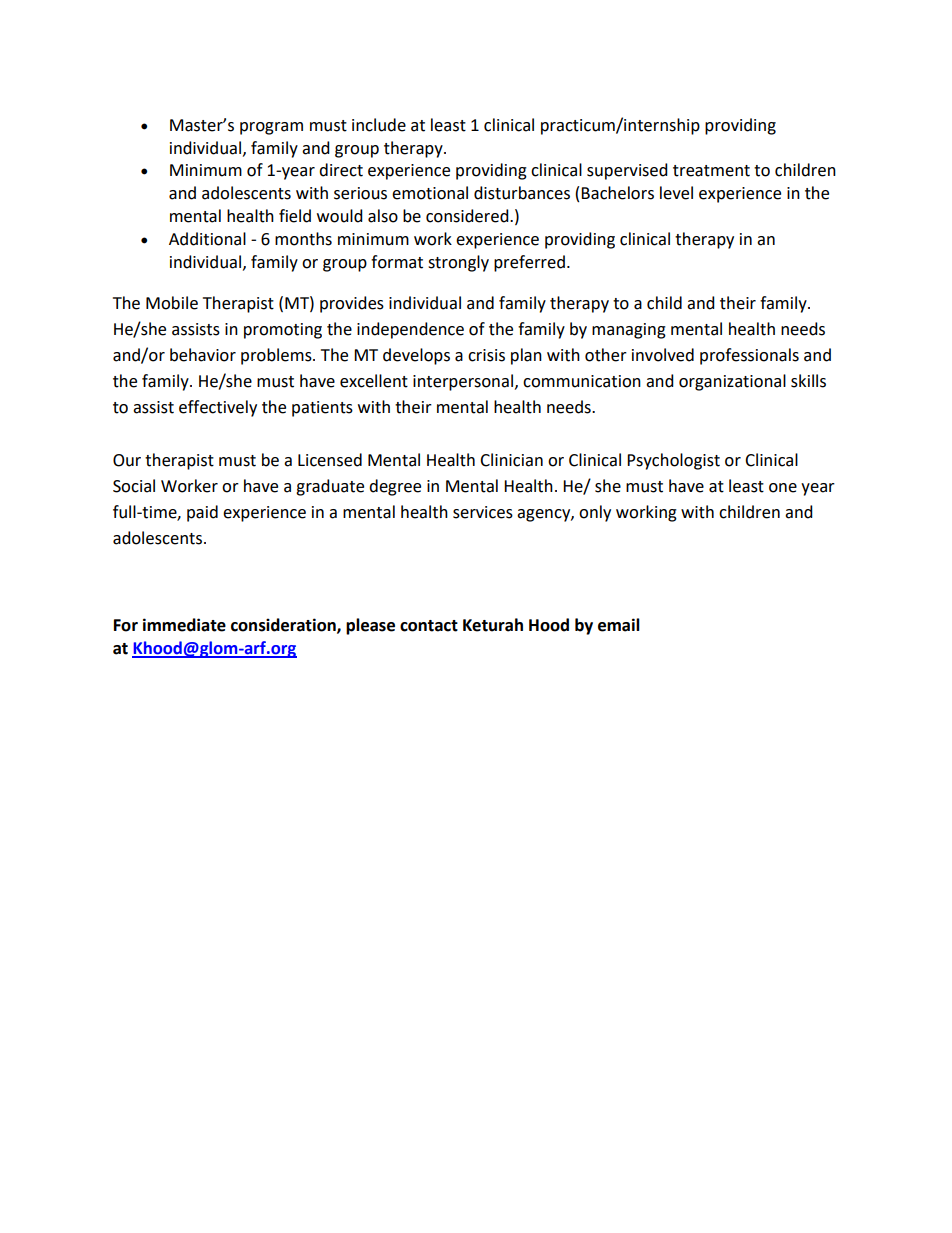 Image resolution: width=952 pixels, height=1233 pixels. What do you see at coordinates (711, 171) in the image?
I see `treatment` at bounding box center [711, 171].
